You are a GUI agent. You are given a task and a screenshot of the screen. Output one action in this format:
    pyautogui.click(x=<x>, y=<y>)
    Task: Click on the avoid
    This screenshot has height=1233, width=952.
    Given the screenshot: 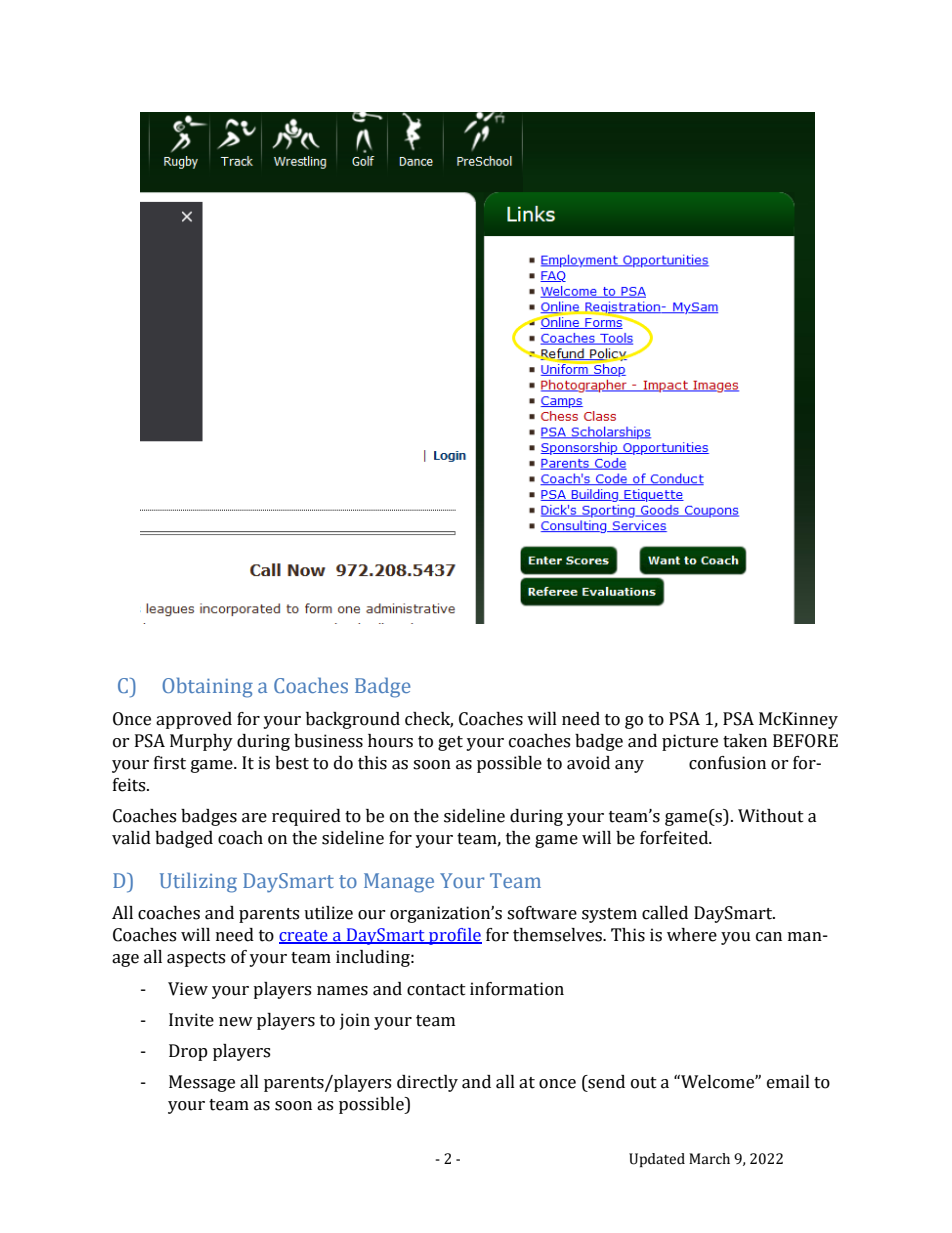 What is the action you would take?
    pyautogui.click(x=588, y=763)
